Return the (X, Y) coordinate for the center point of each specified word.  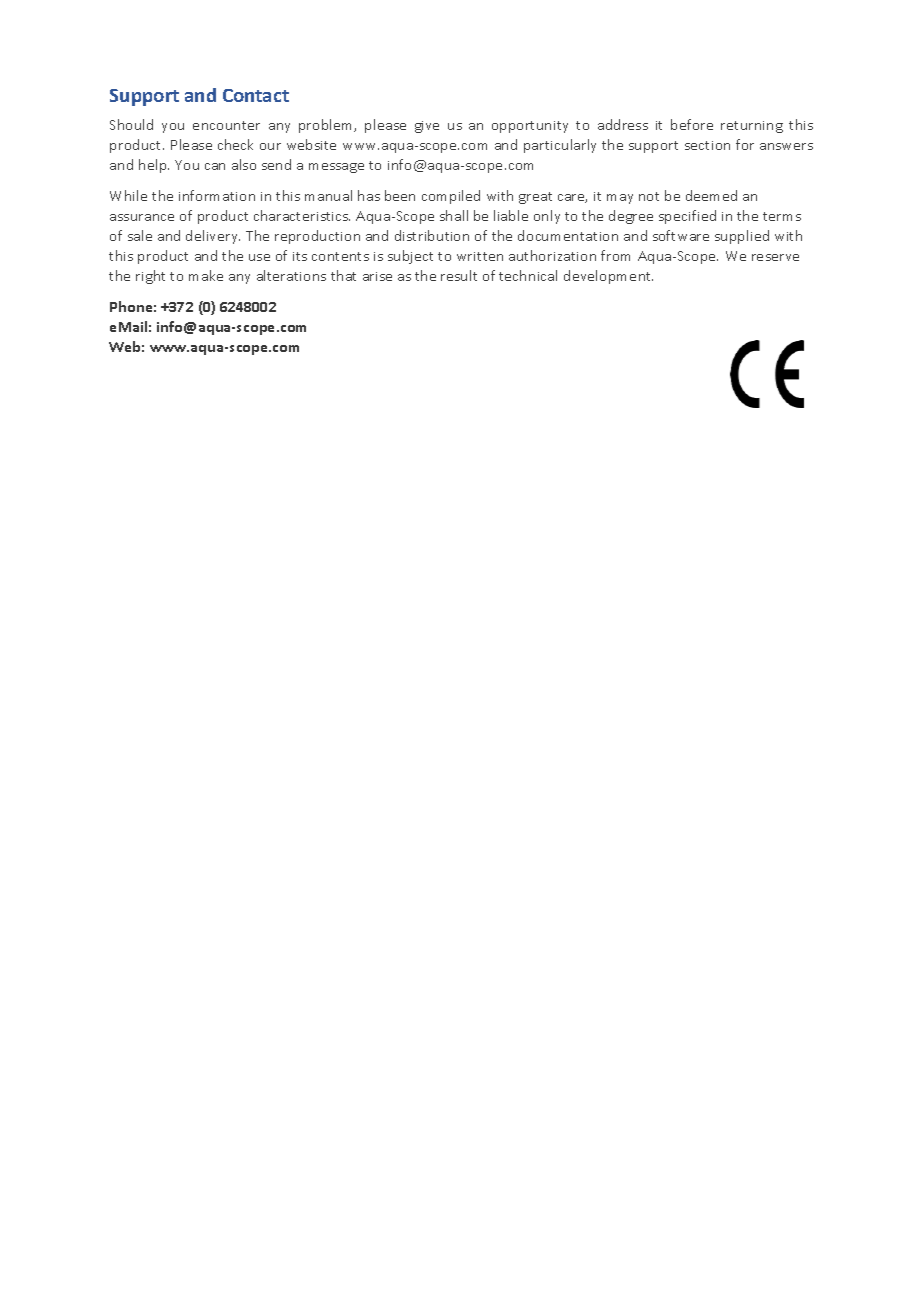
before (692, 124)
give (427, 127)
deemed (711, 195)
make (206, 275)
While (128, 195)
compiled (451, 197)
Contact (256, 95)
